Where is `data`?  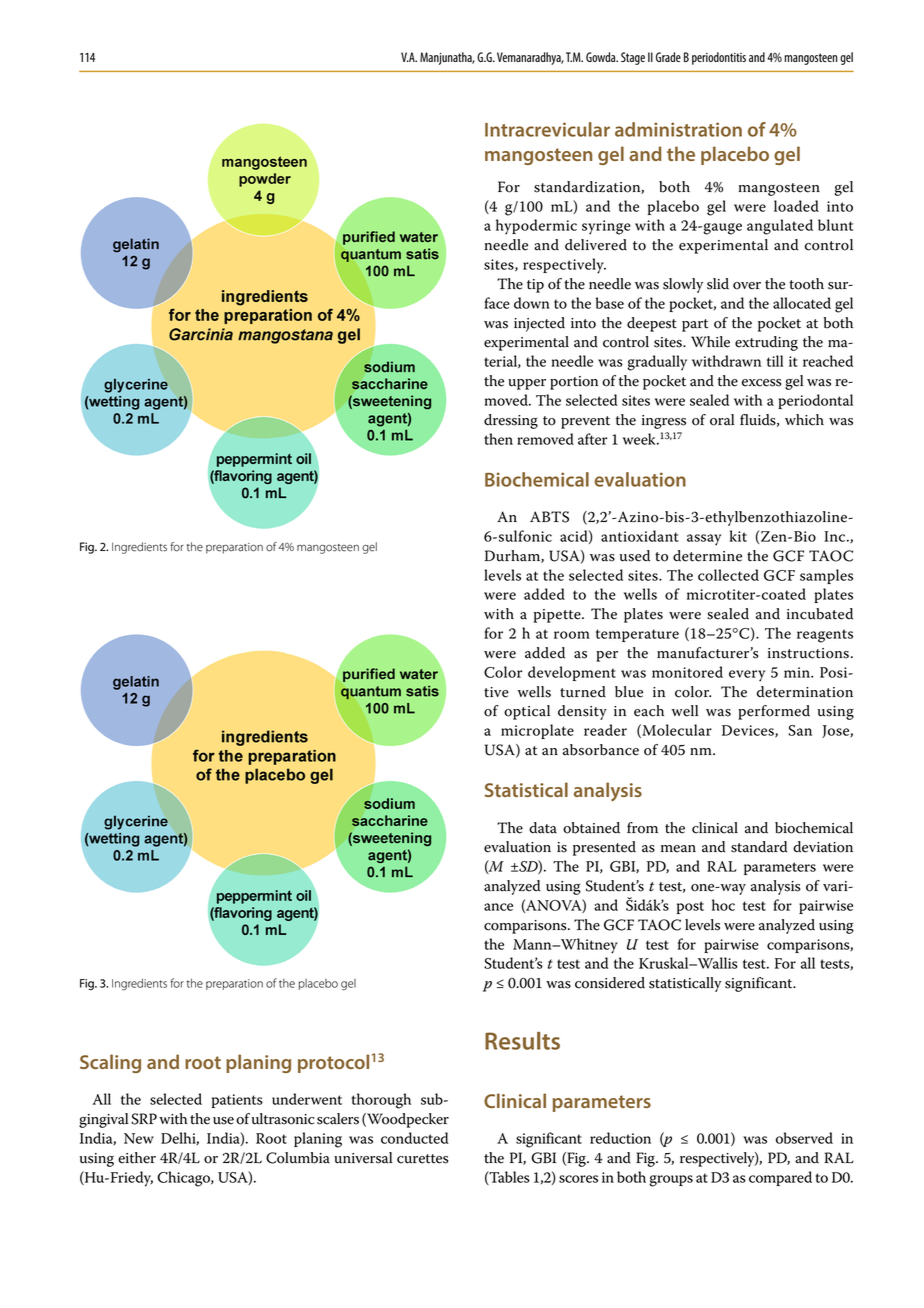 data is located at coordinates (543, 828).
